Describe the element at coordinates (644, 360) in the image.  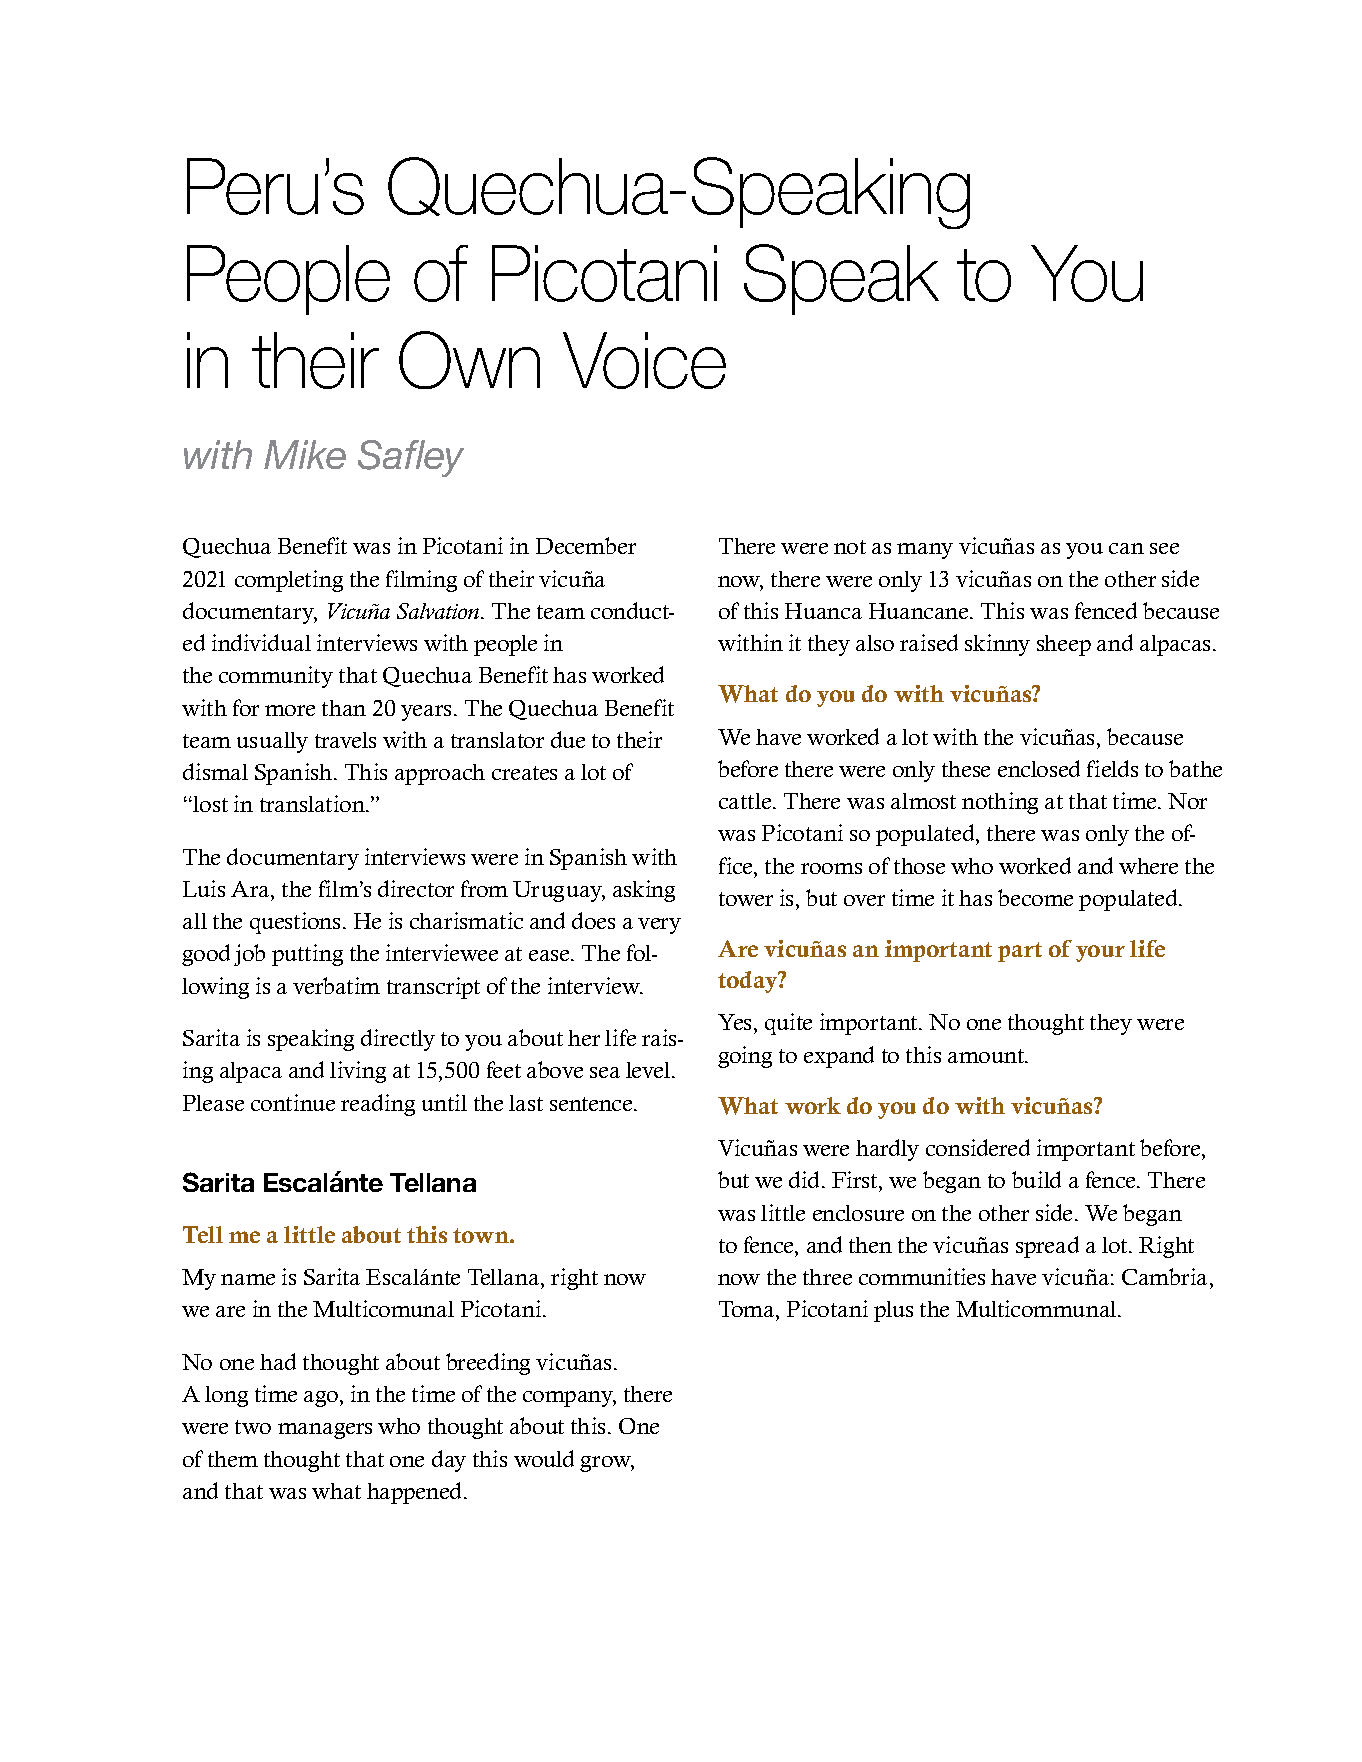
I see `Voice` at that location.
